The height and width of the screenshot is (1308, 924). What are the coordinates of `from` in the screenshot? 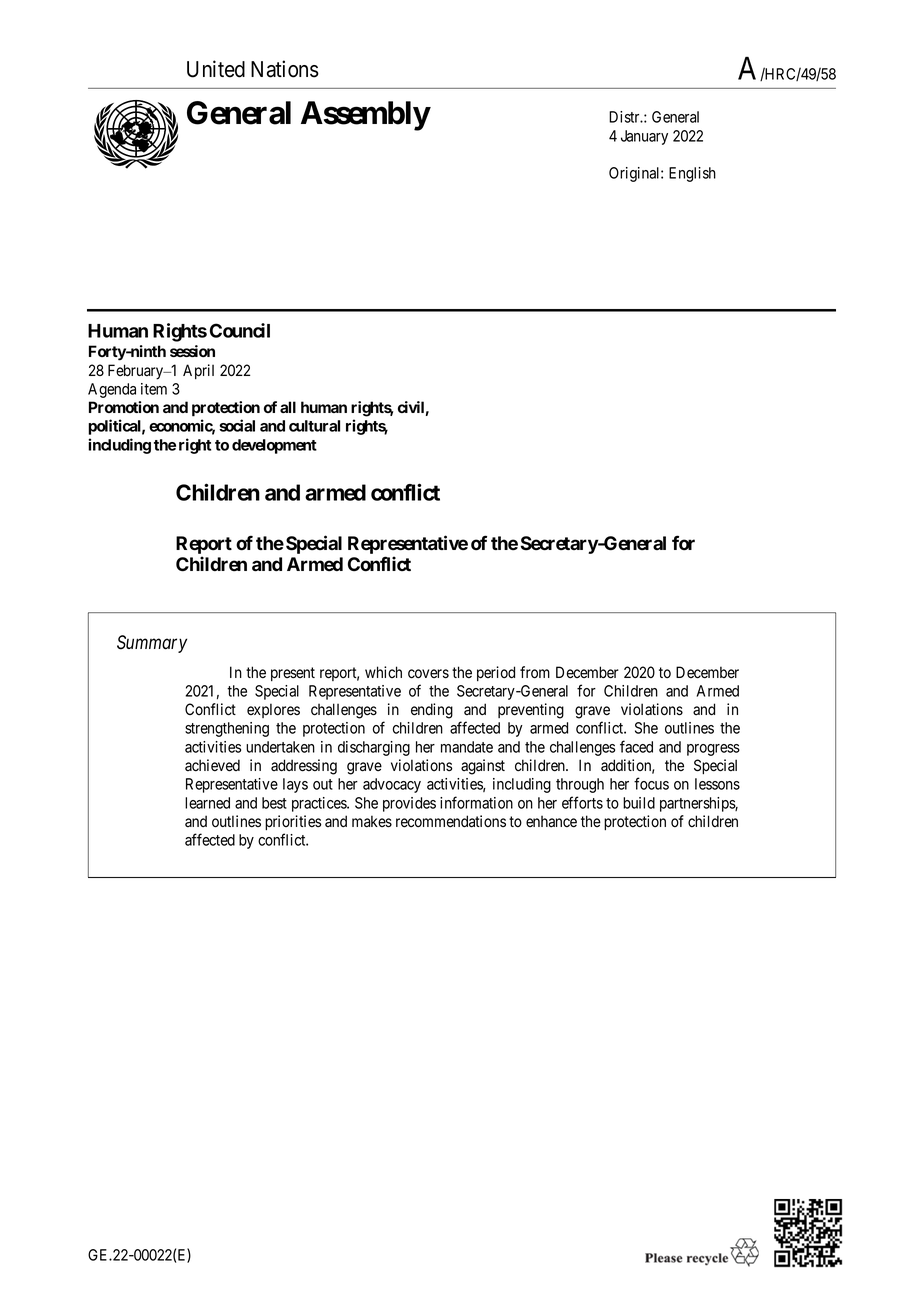 It's located at (535, 672).
